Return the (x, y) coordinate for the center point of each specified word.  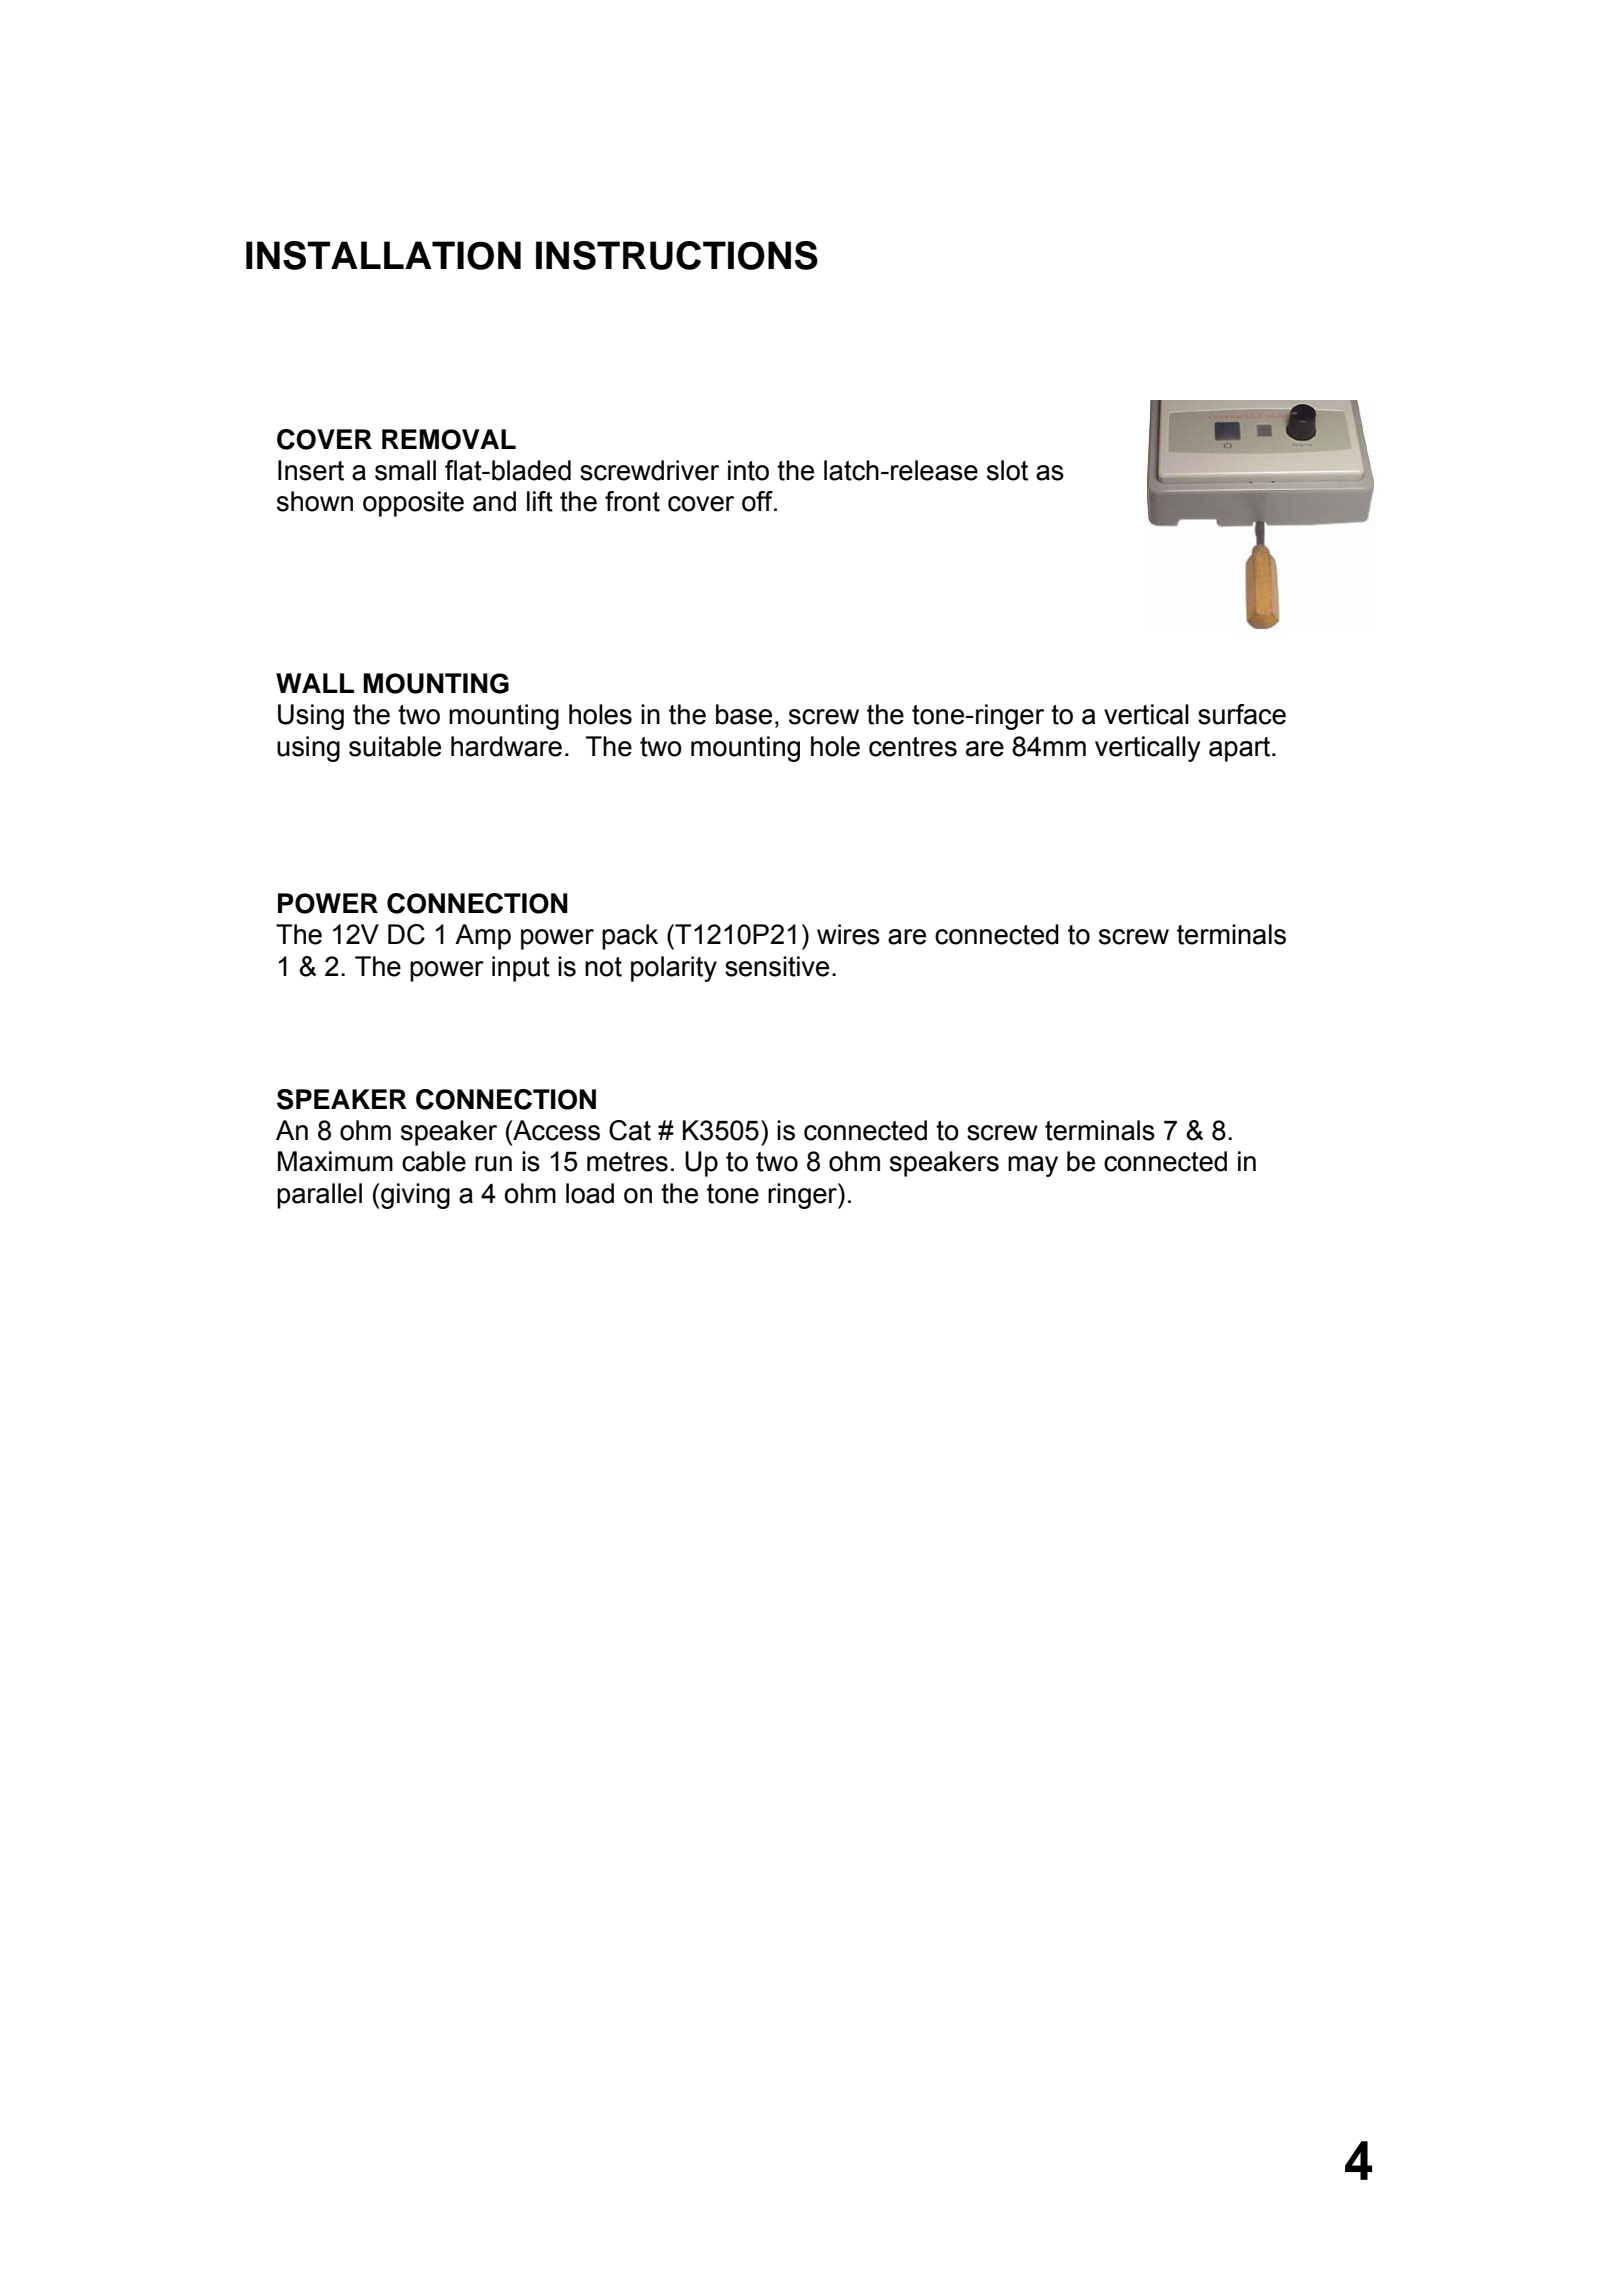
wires (848, 934)
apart (1241, 749)
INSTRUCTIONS (677, 255)
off (758, 501)
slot (1007, 470)
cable (434, 1161)
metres (627, 1162)
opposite (413, 504)
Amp (483, 937)
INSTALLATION (383, 255)
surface (1242, 714)
